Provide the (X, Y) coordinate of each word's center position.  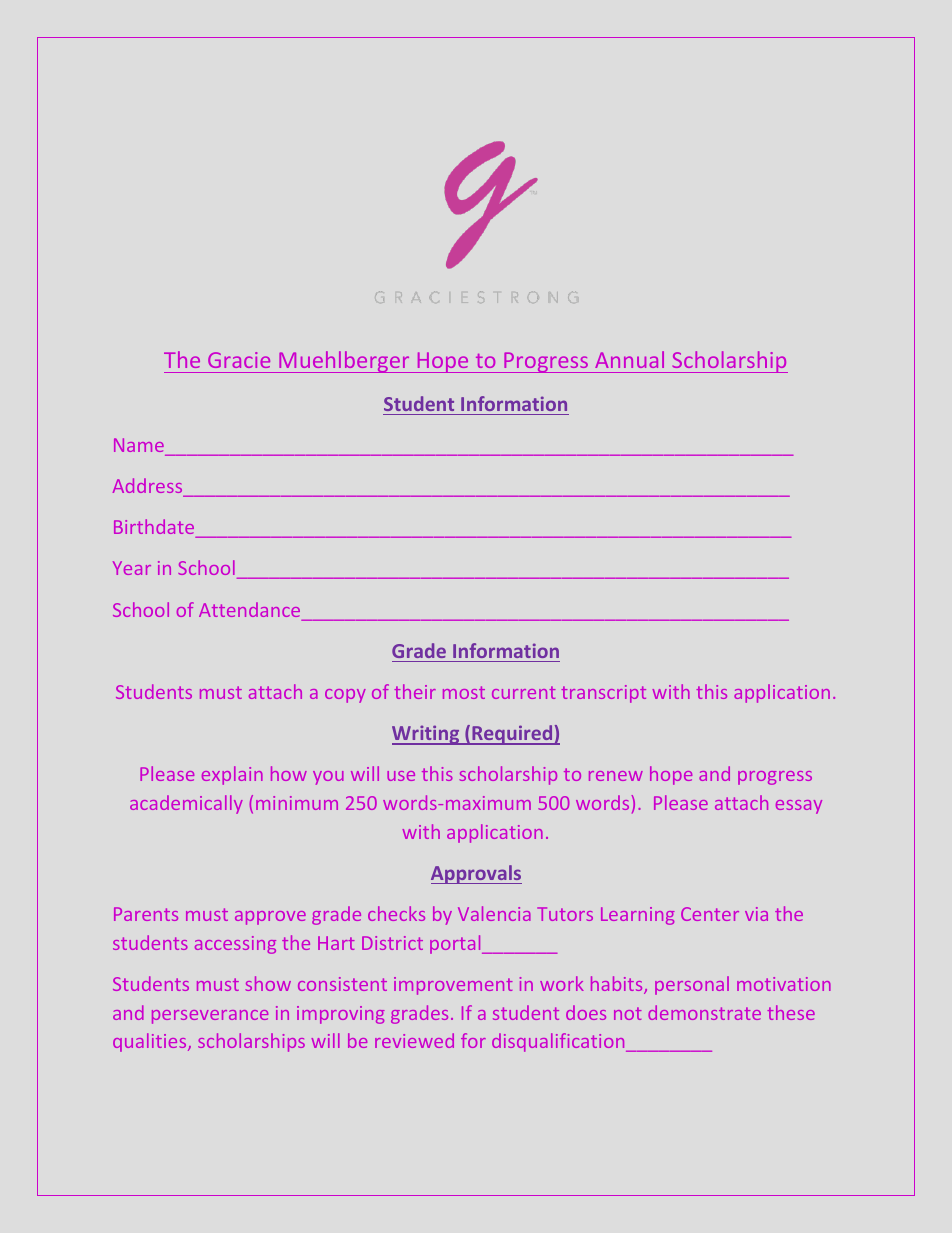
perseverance (210, 1017)
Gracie (239, 360)
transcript (603, 694)
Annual (629, 359)
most (464, 692)
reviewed (414, 1040)
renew (616, 776)
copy (345, 696)
